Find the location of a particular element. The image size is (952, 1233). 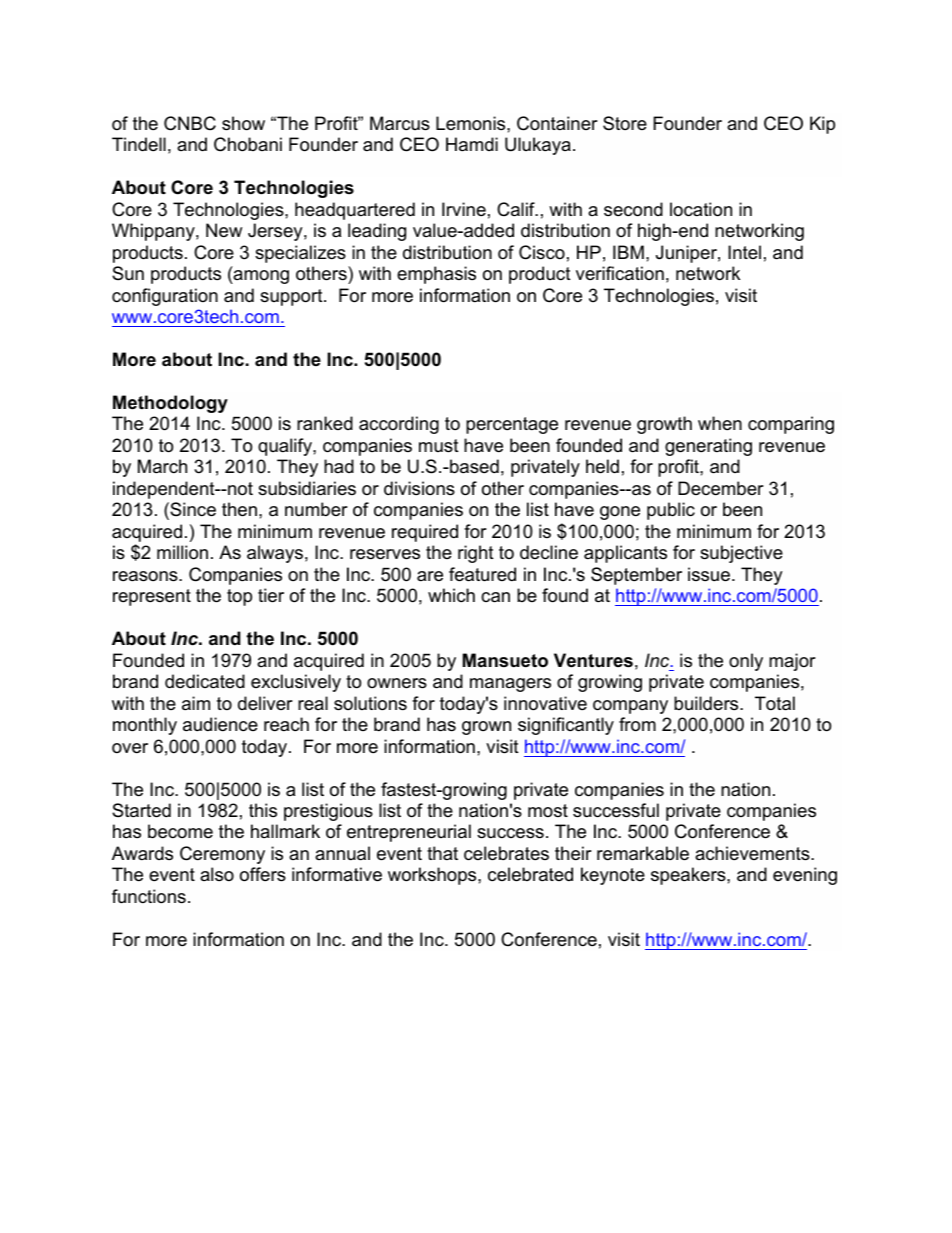

emphasis is located at coordinates (436, 275).
